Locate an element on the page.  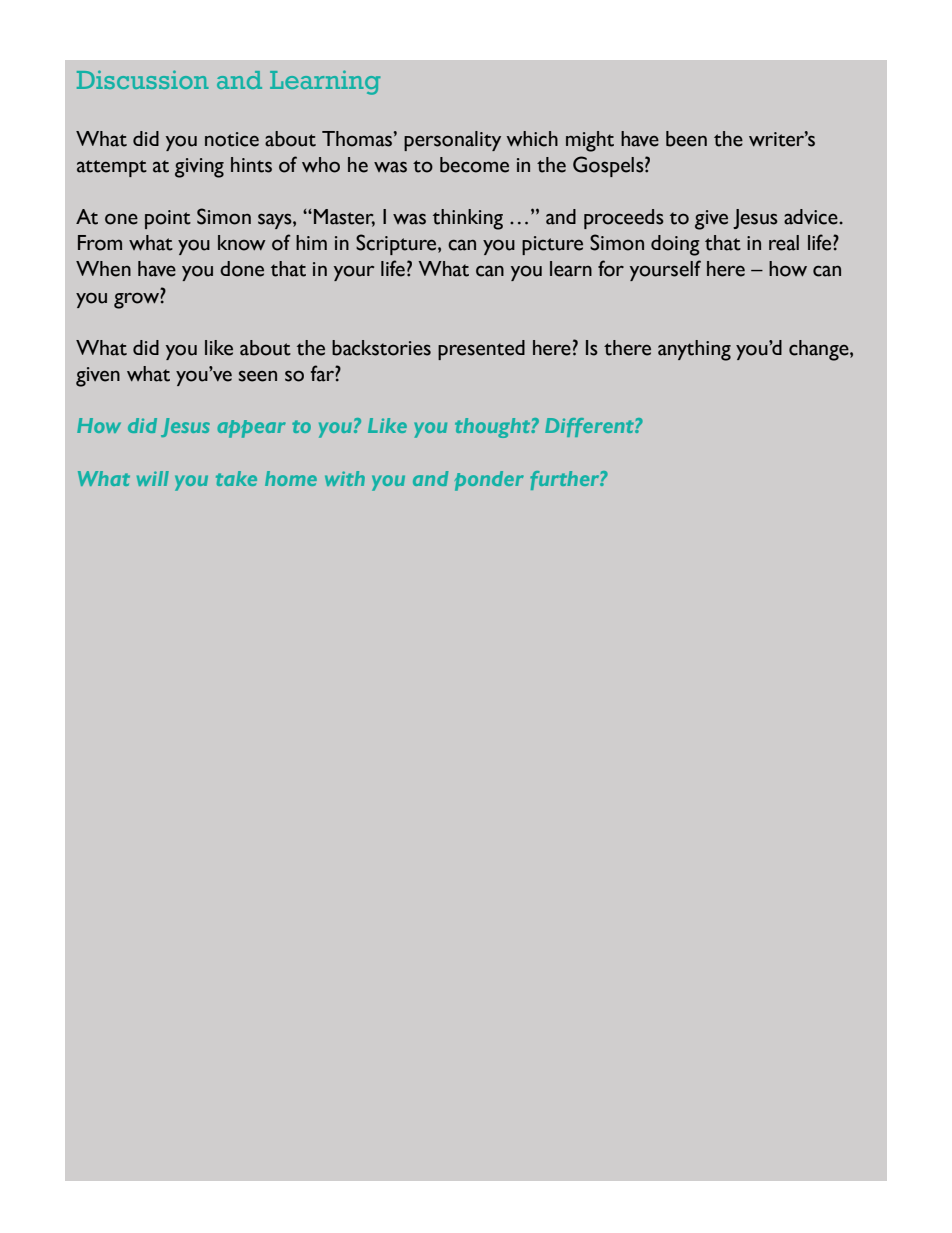
personality is located at coordinates (452, 141).
